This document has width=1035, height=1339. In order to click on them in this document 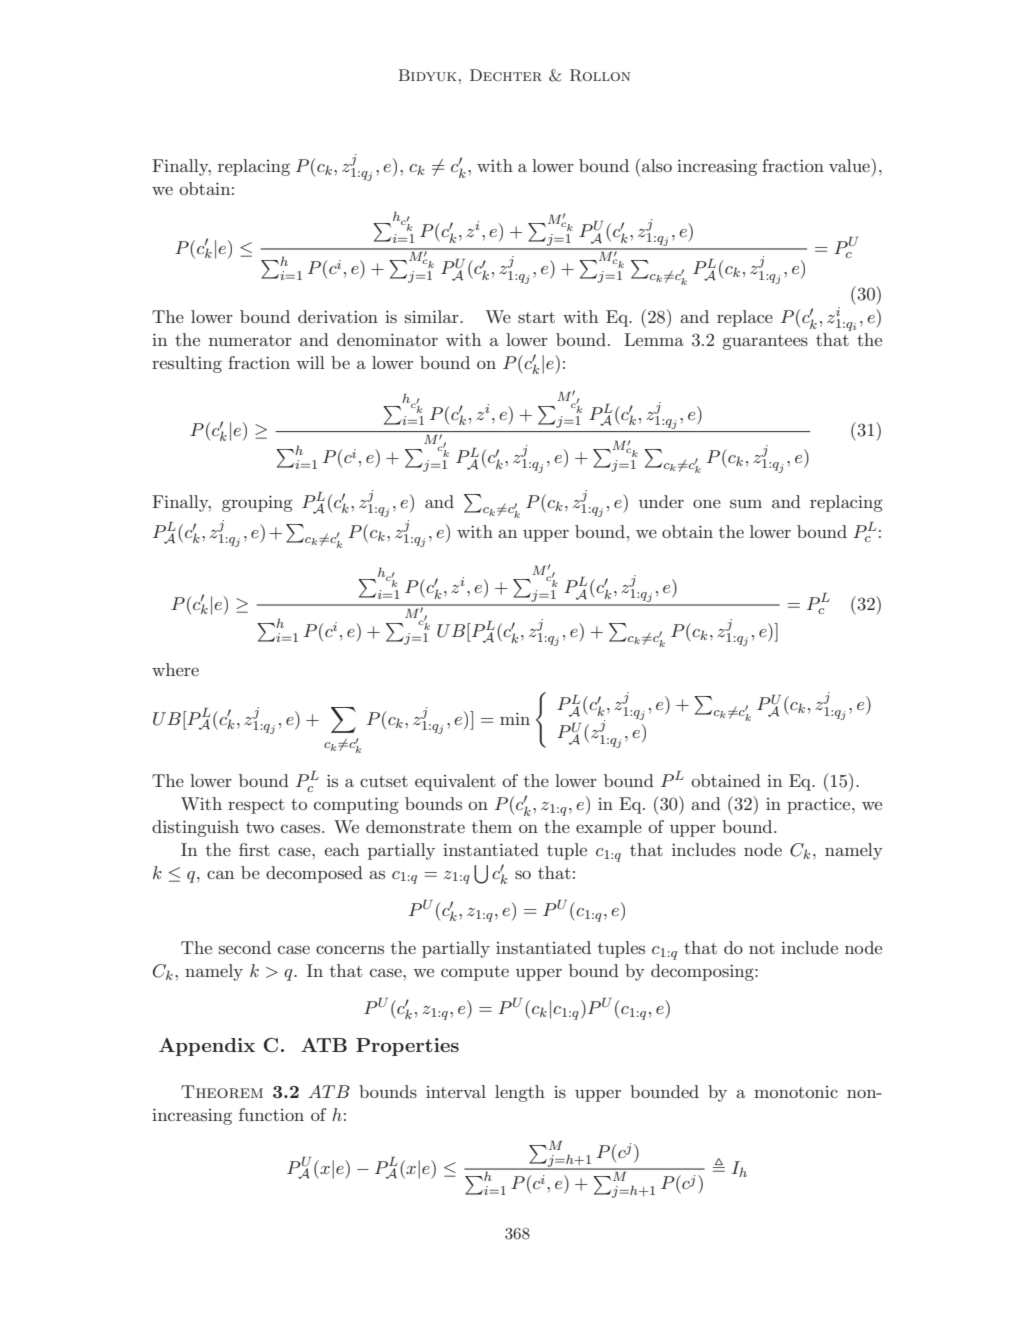, I will do `click(492, 826)`.
